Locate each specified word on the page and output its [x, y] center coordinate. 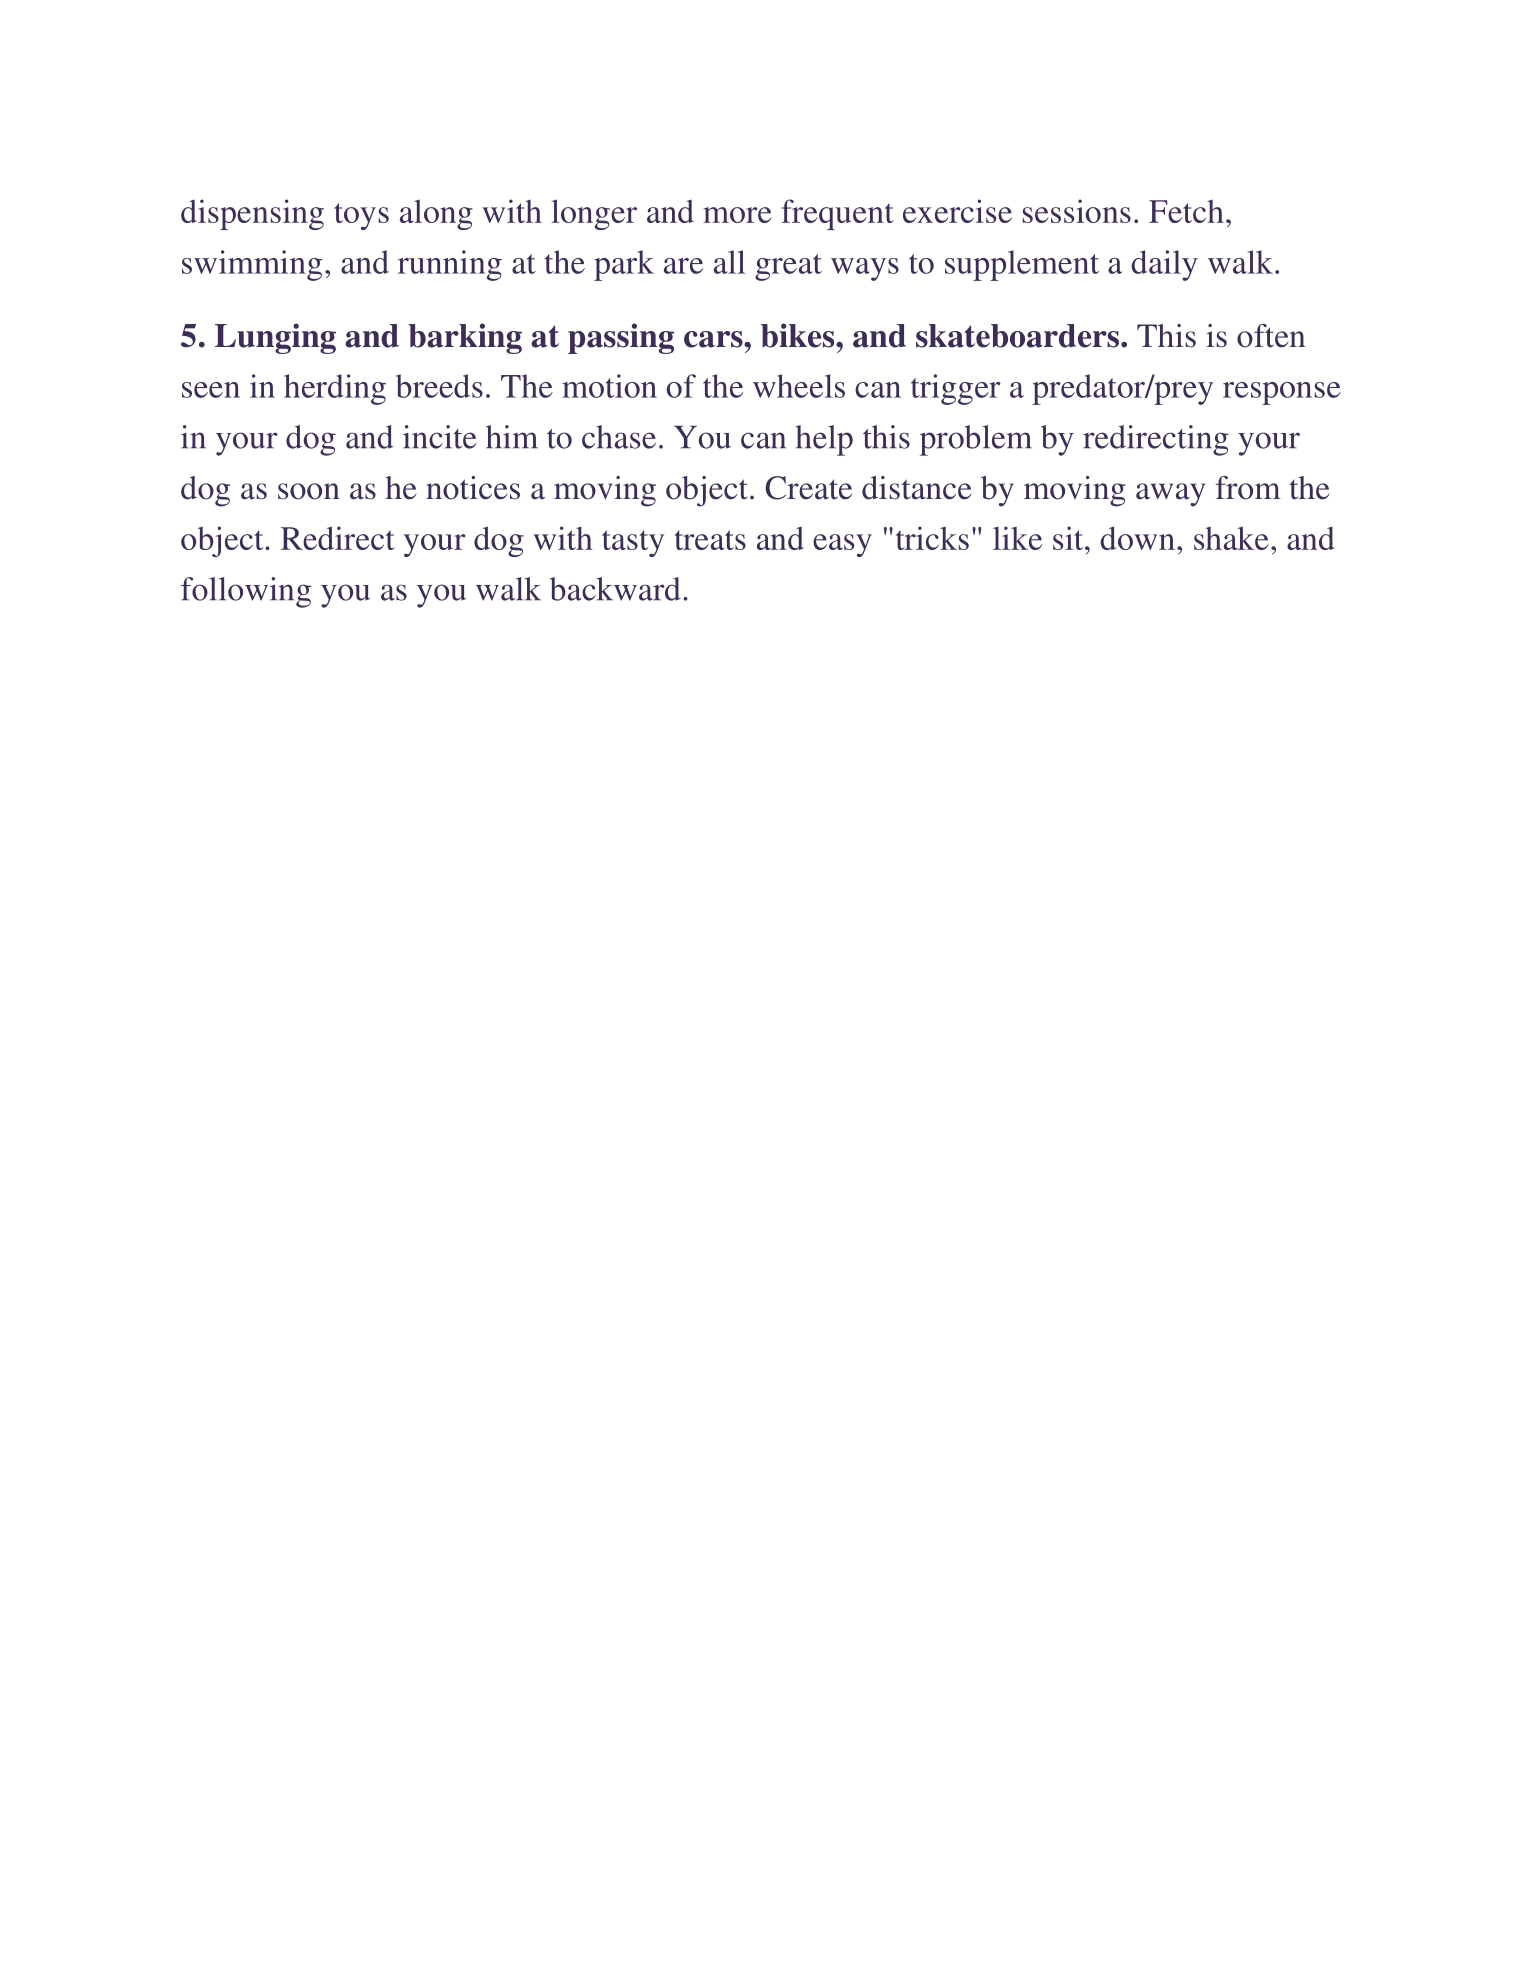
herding [335, 389]
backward [615, 589]
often [1271, 336]
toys [361, 216]
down [1137, 538]
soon [309, 491]
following [246, 592]
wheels [799, 386]
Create [808, 488]
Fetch [1186, 211]
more [737, 215]
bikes [799, 335]
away [1170, 495]
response [1282, 393]
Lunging [275, 338]
